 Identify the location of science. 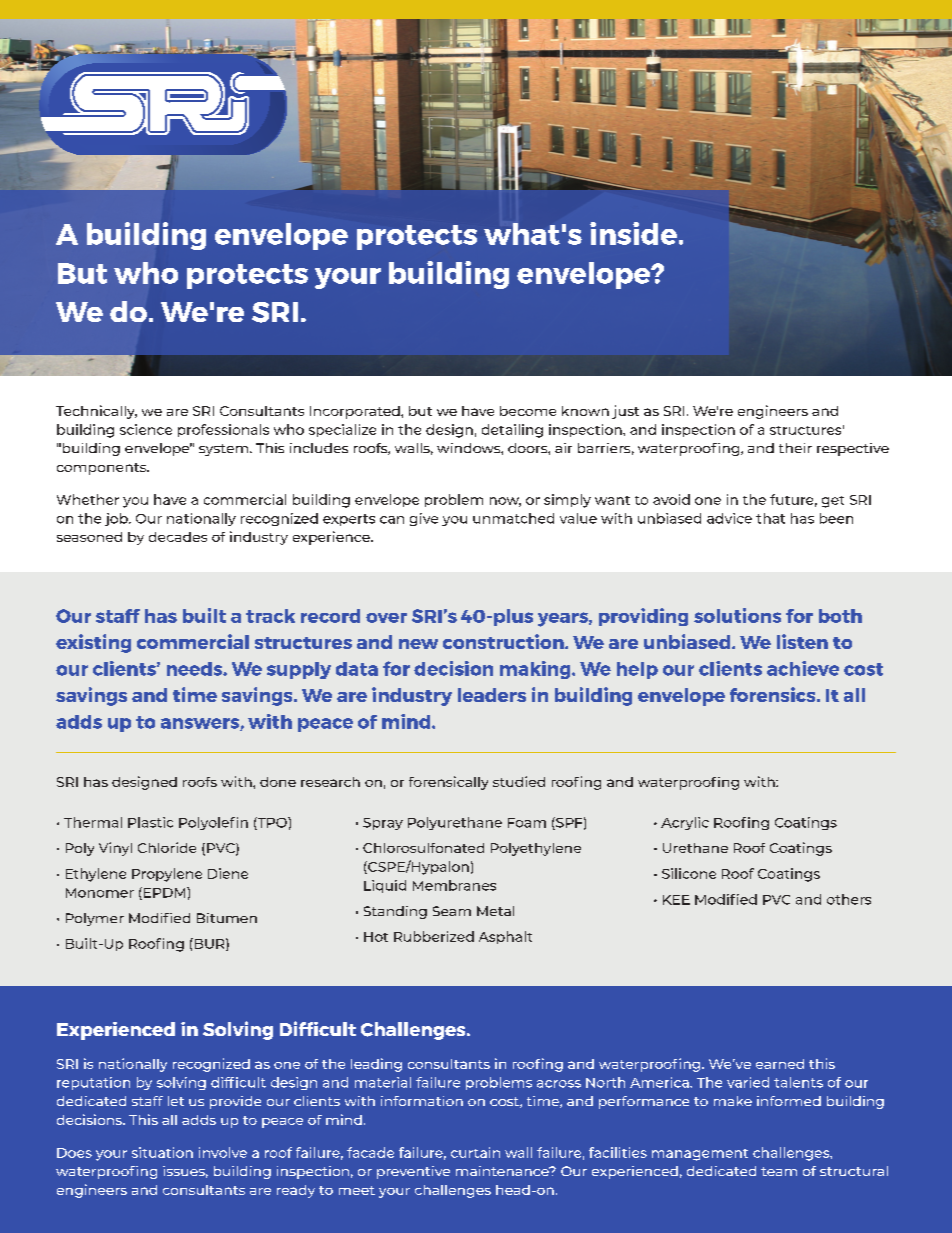
(146, 429).
